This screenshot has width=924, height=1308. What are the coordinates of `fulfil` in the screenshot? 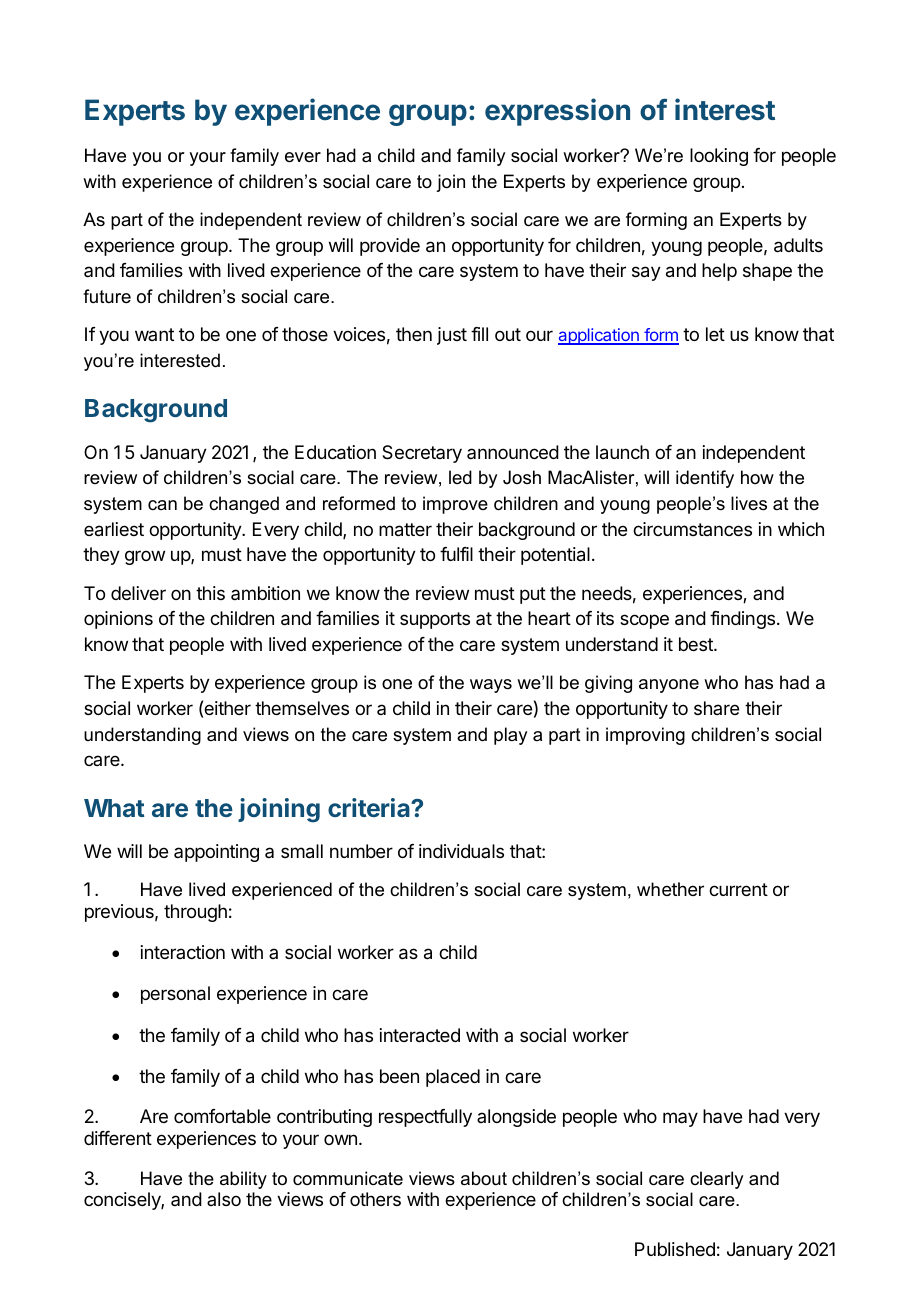 It's located at (456, 554).
